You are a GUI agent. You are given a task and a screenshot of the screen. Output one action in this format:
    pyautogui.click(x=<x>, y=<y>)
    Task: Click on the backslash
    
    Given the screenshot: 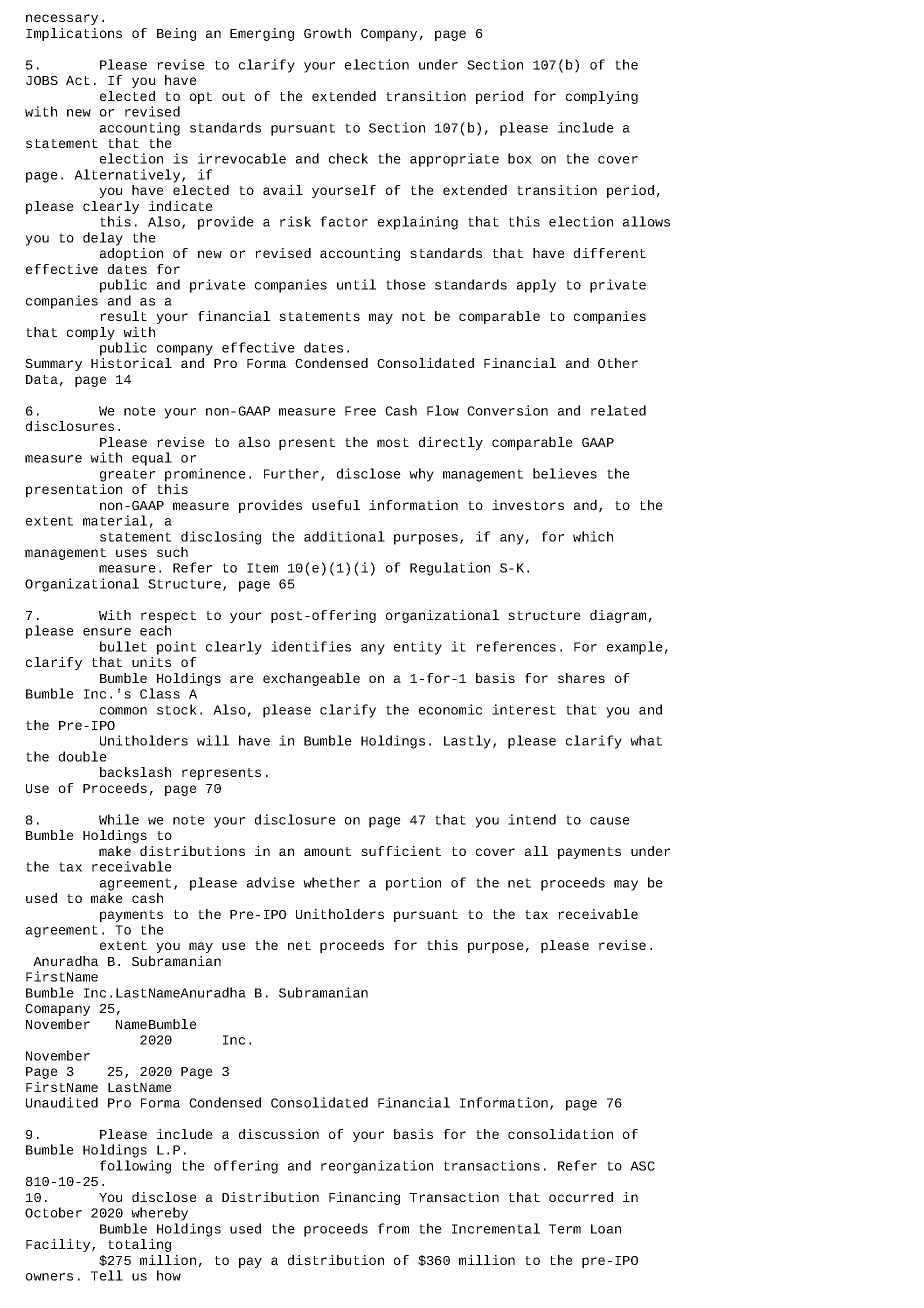 What is the action you would take?
    pyautogui.click(x=135, y=772)
